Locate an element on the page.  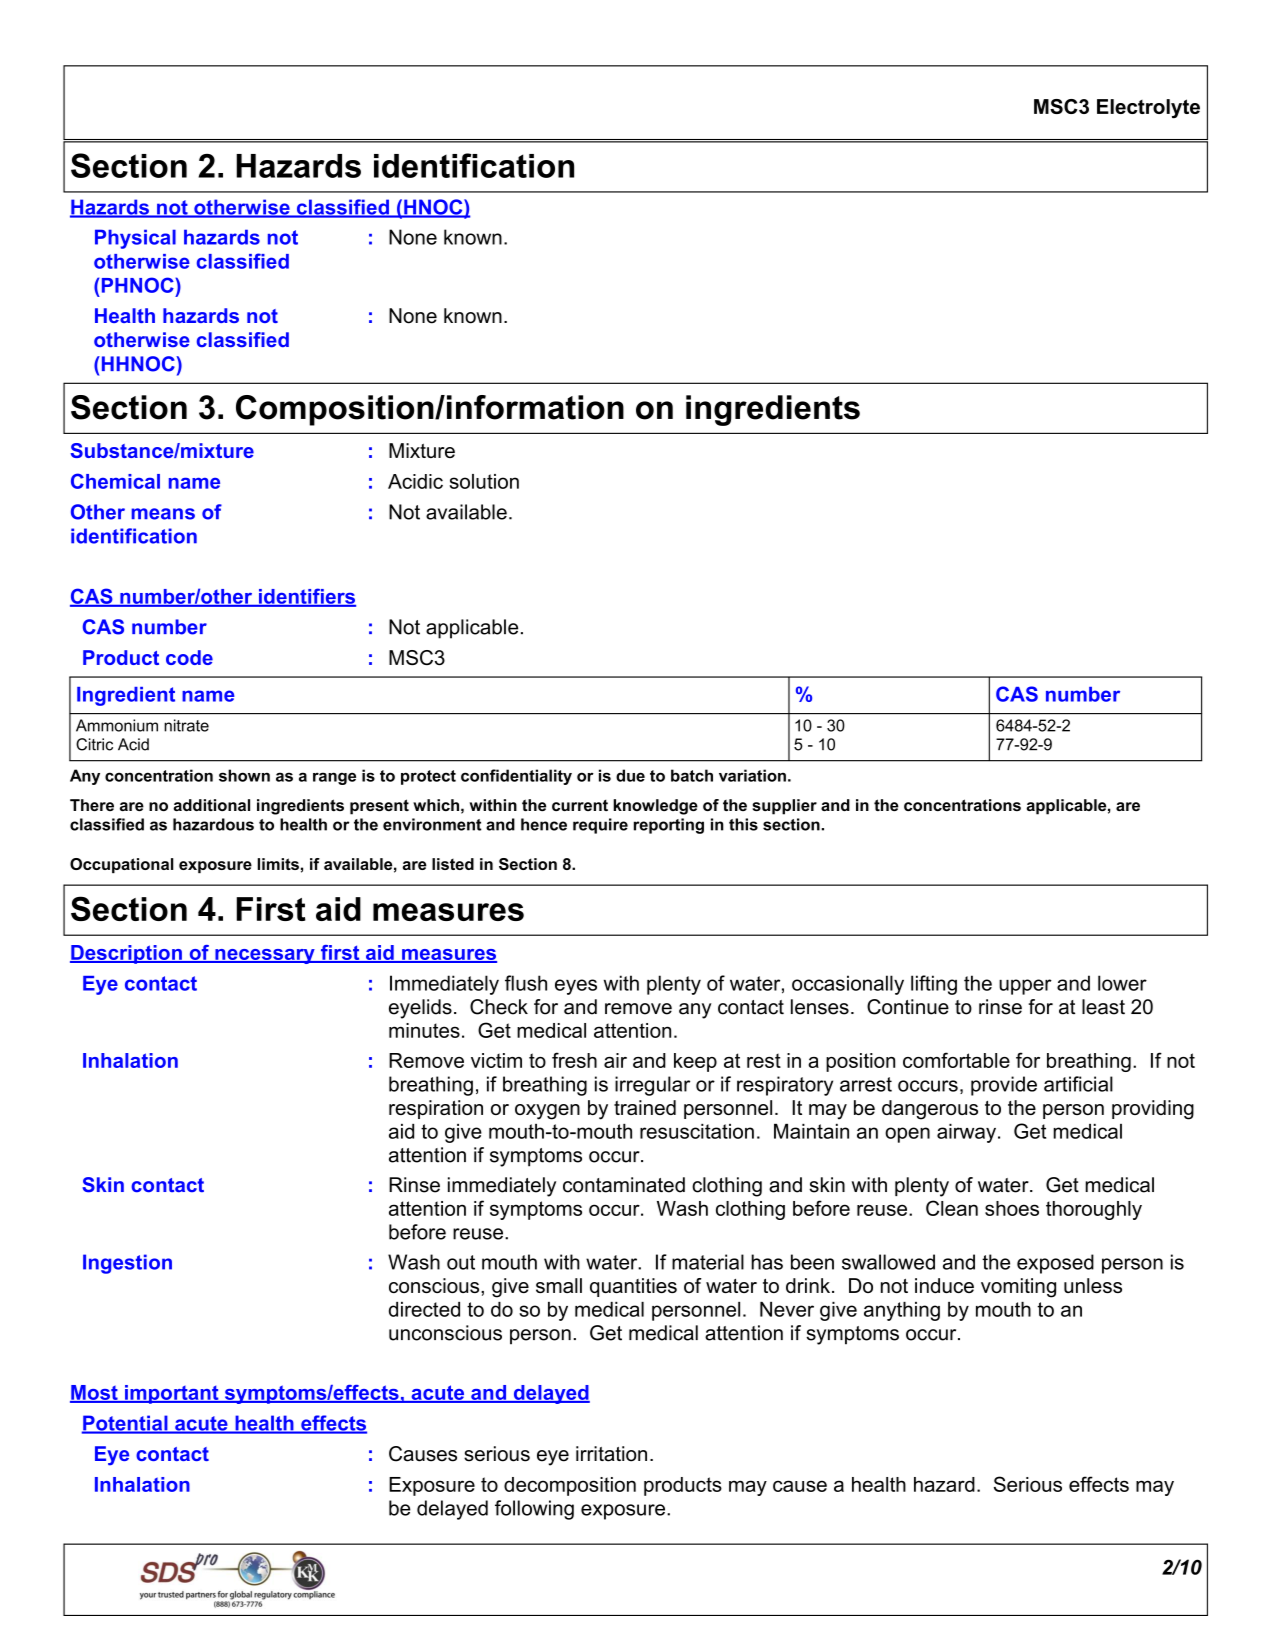
Electrolyte is located at coordinates (1148, 109).
